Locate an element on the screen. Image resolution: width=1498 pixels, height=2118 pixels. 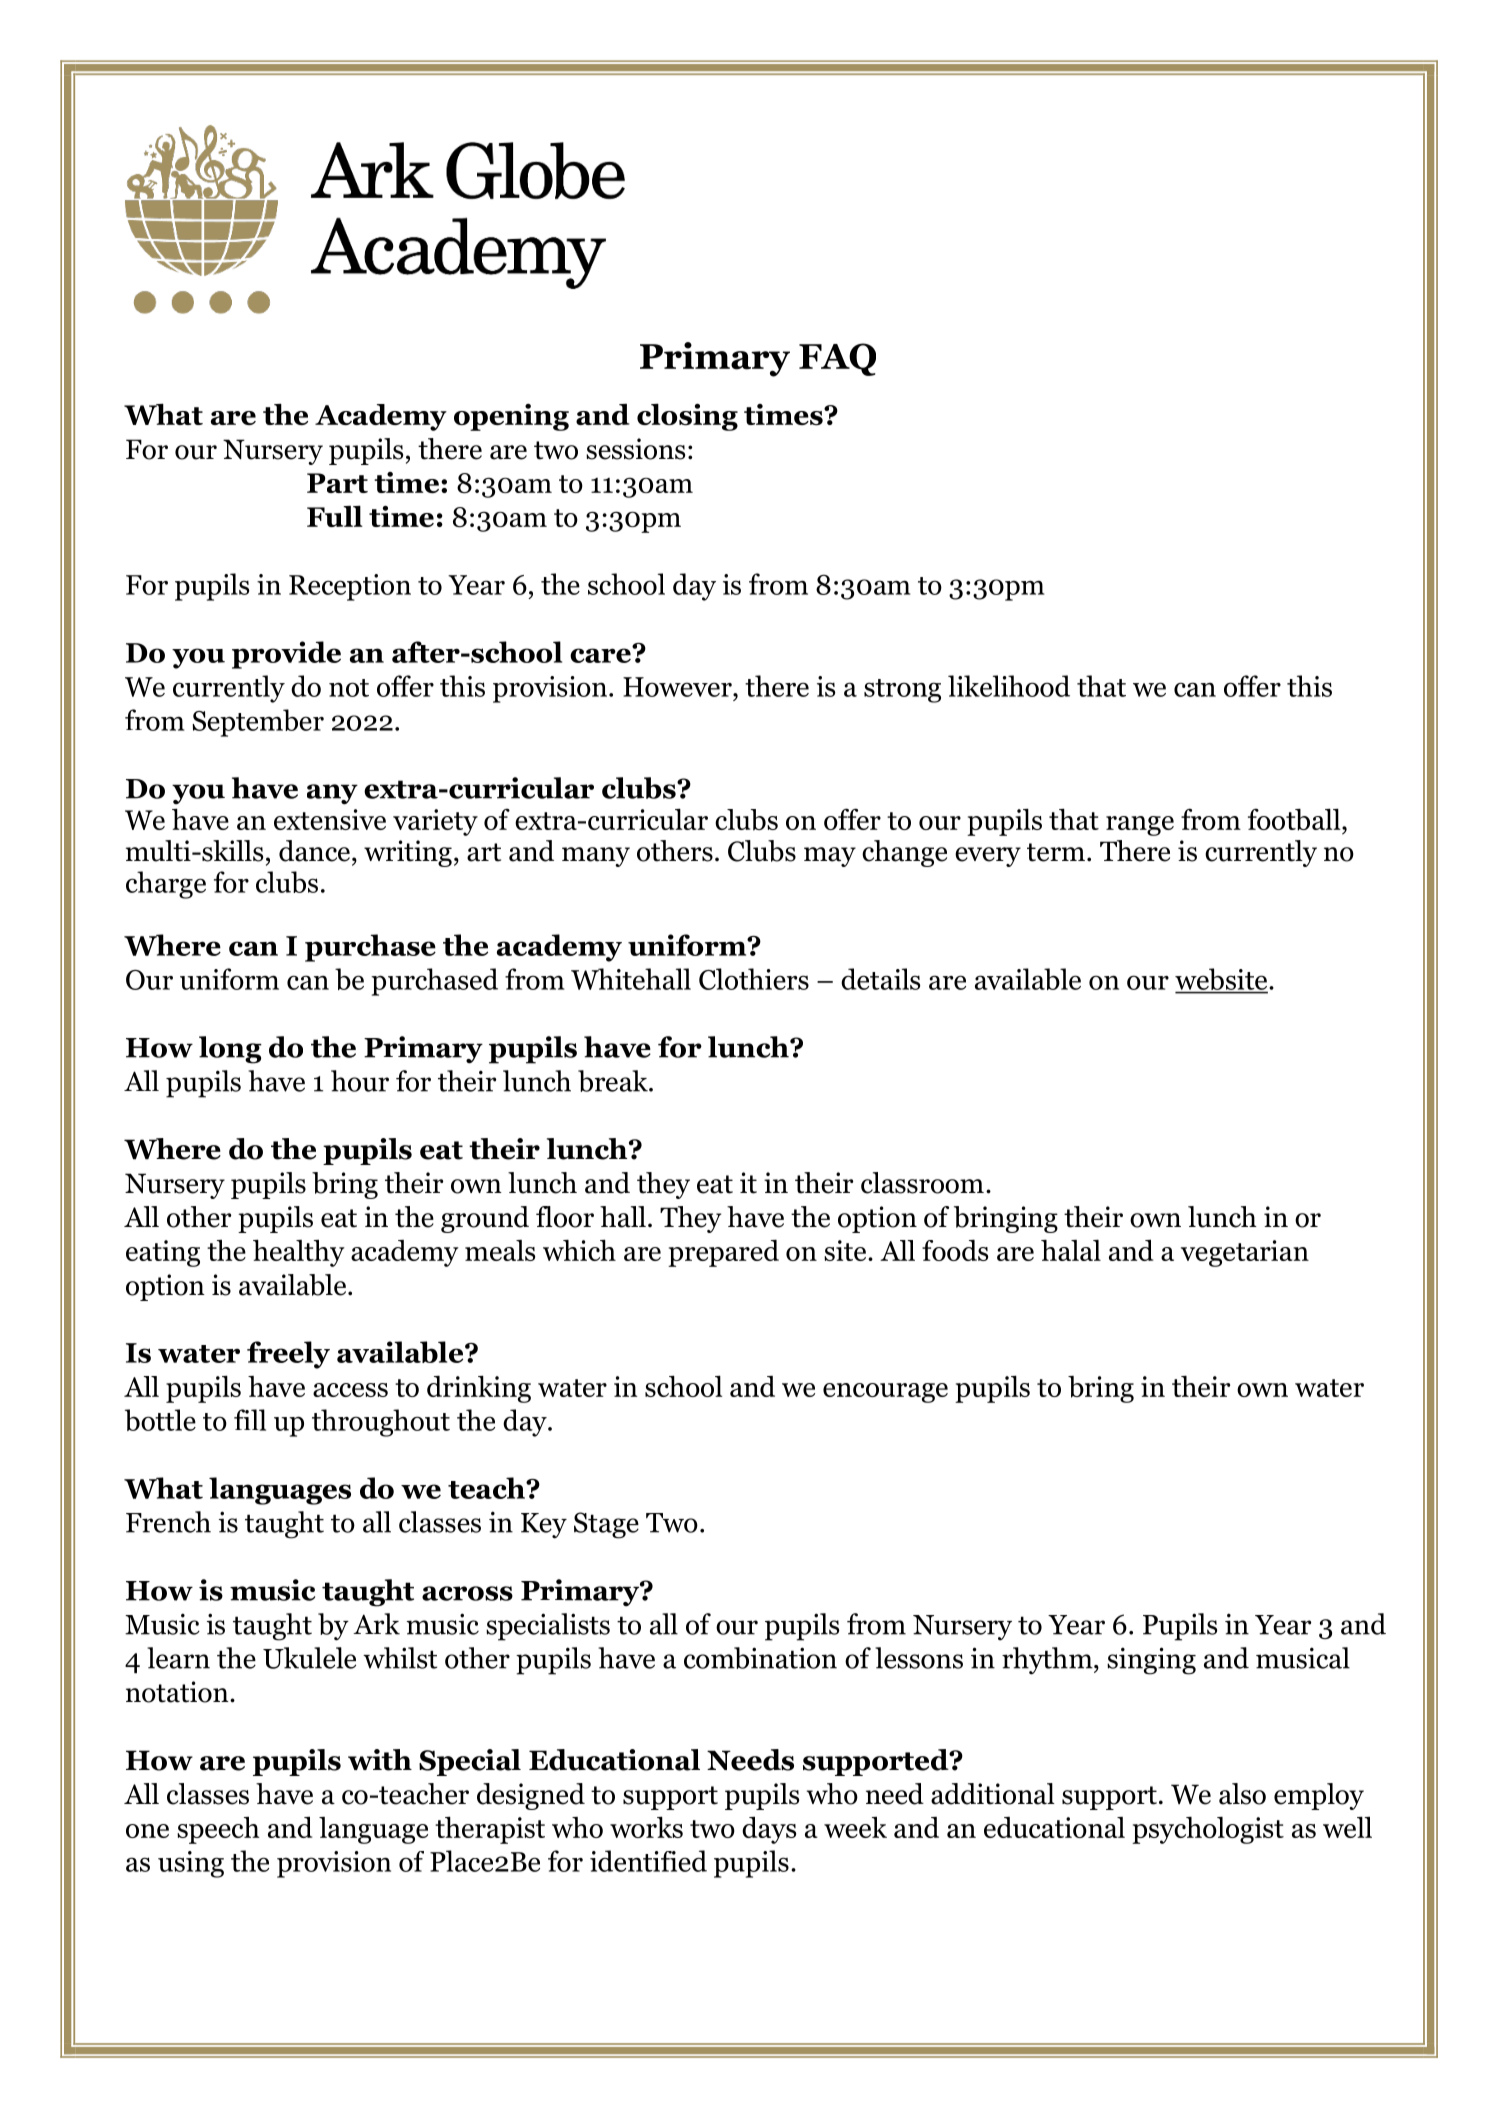
closing is located at coordinates (687, 417).
